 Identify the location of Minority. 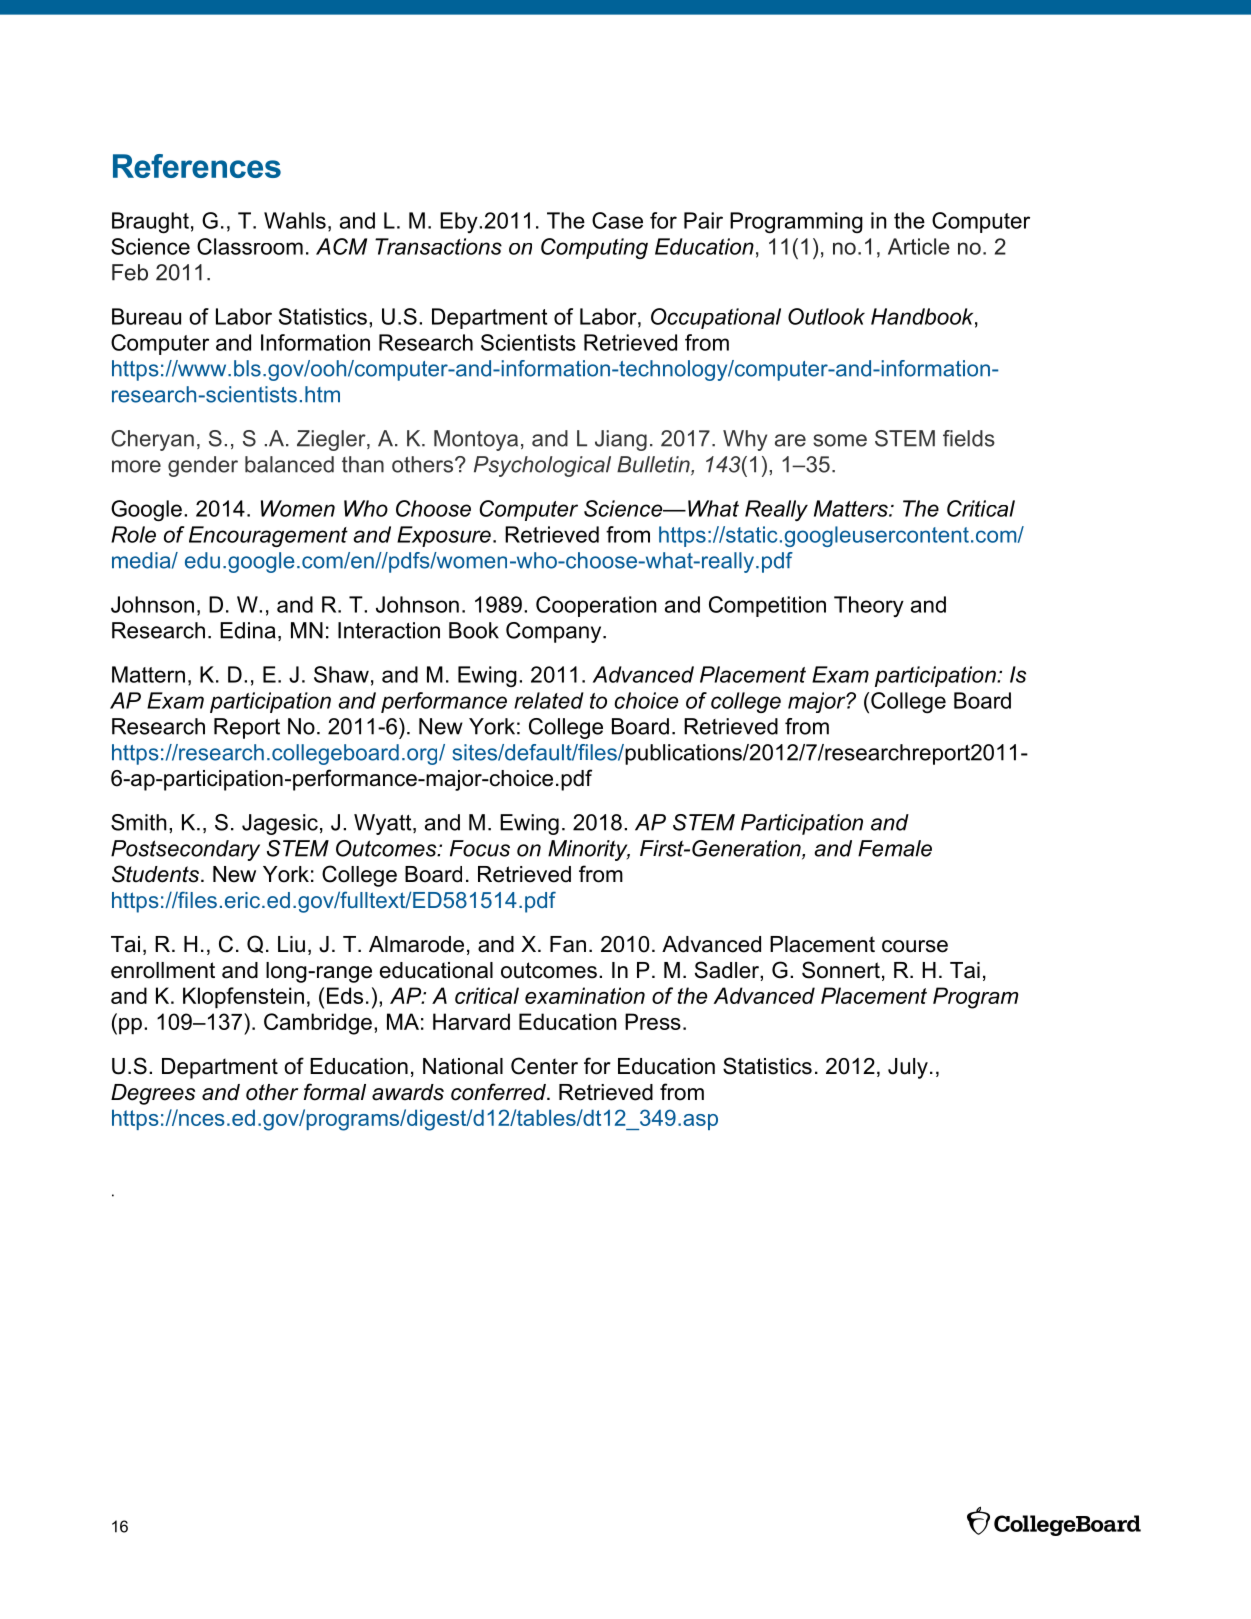
(589, 850).
